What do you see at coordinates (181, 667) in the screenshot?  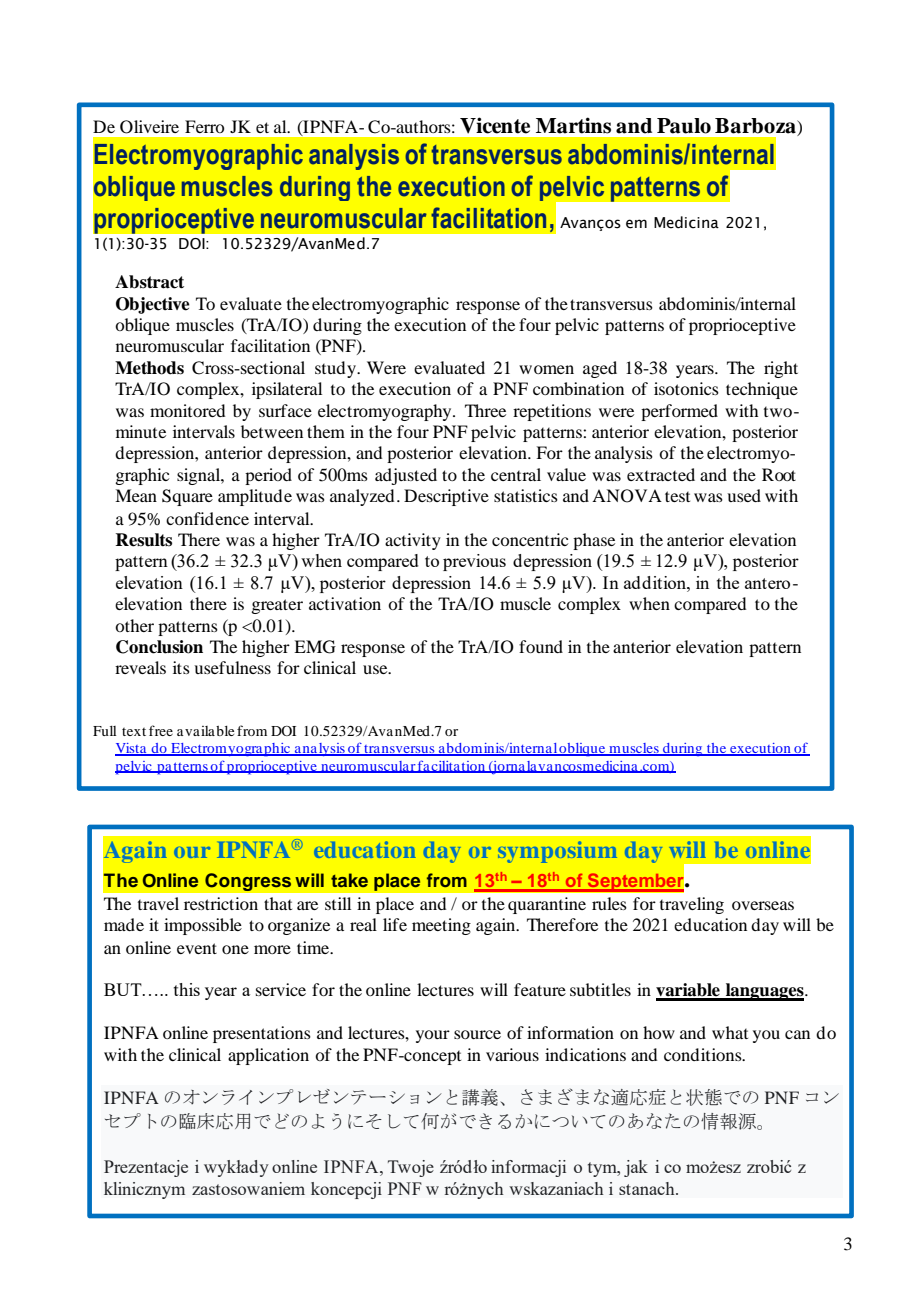 I see `its` at bounding box center [181, 667].
